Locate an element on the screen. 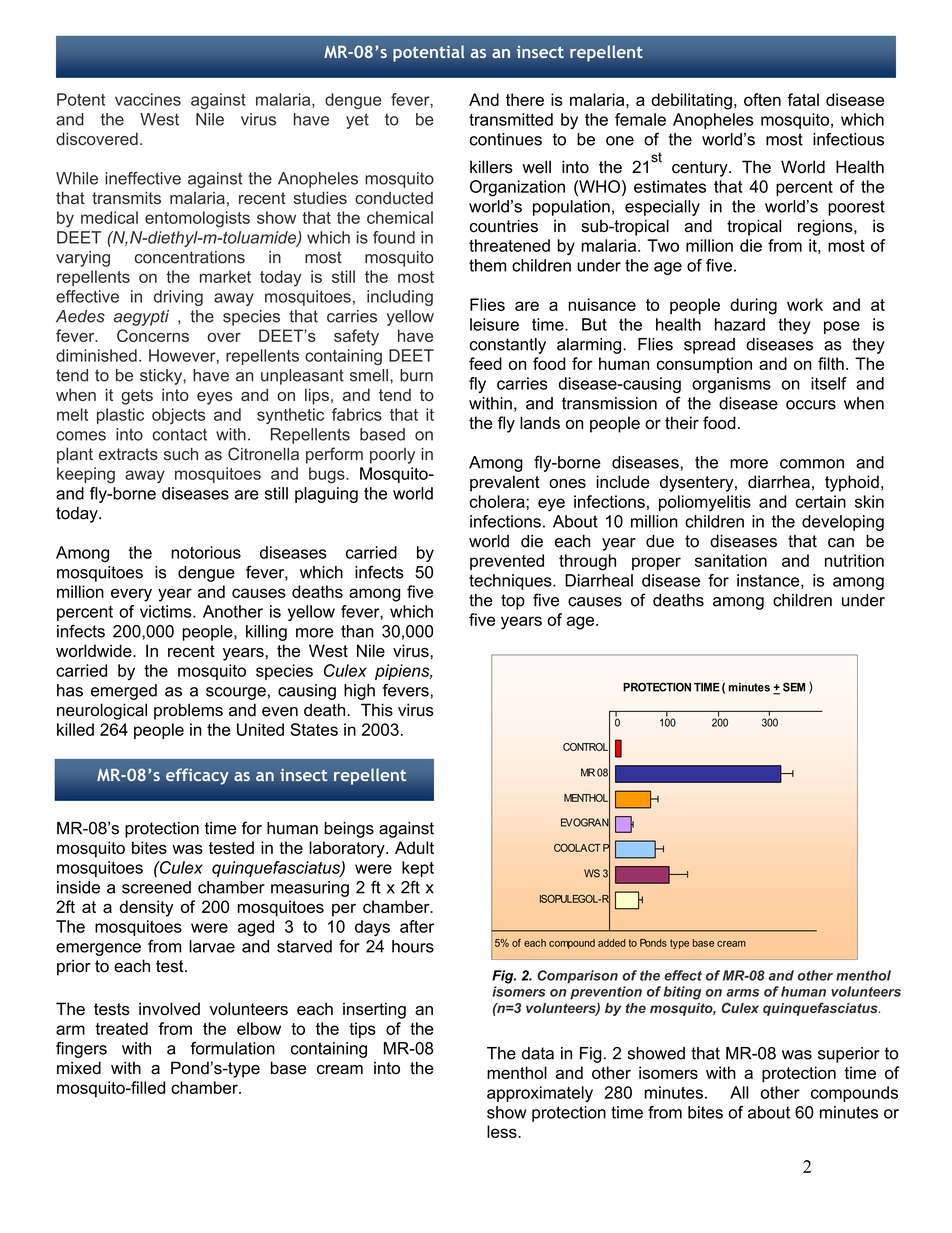  SEM is located at coordinates (794, 687).
